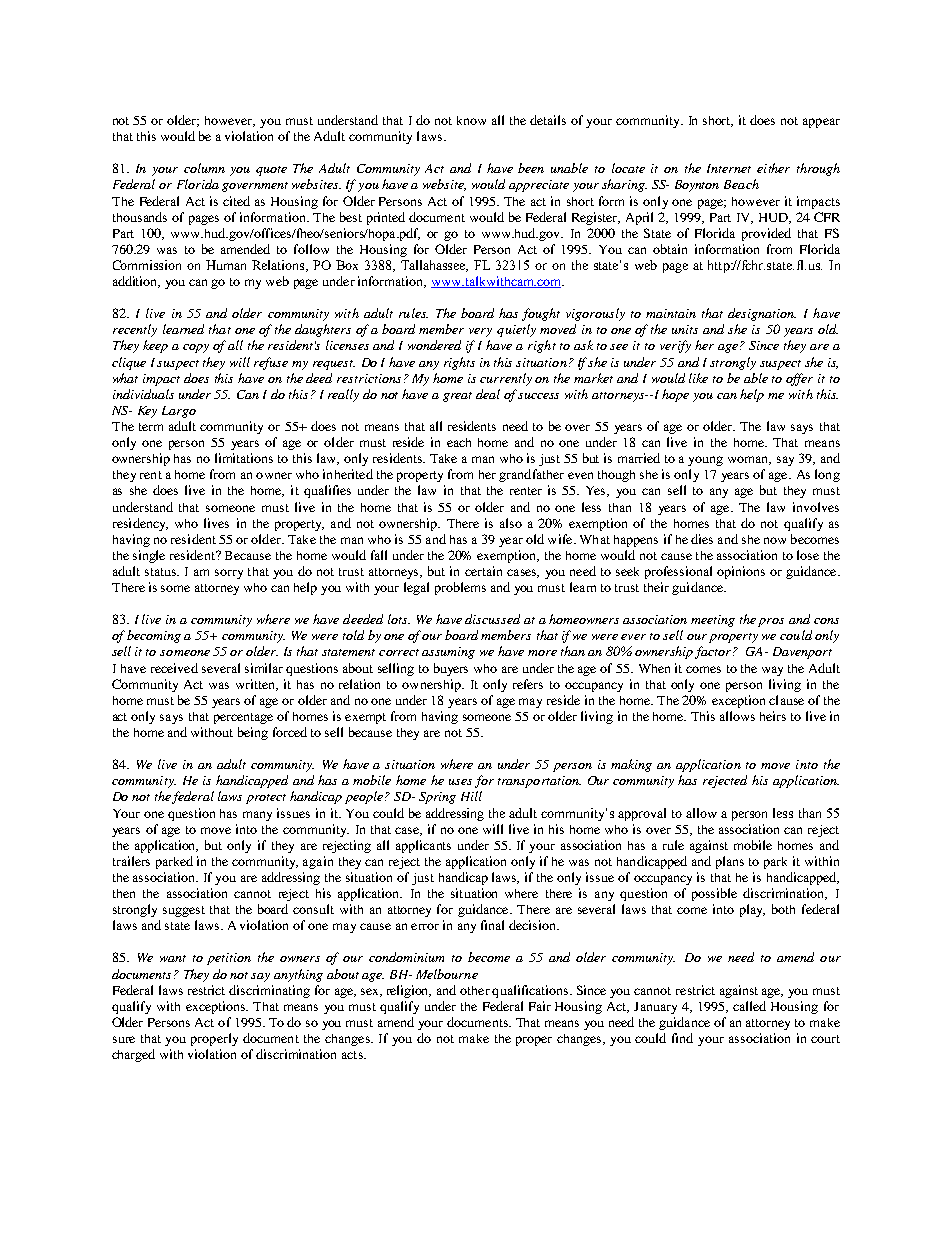 The width and height of the page is (952, 1233). I want to click on column, so click(204, 168).
